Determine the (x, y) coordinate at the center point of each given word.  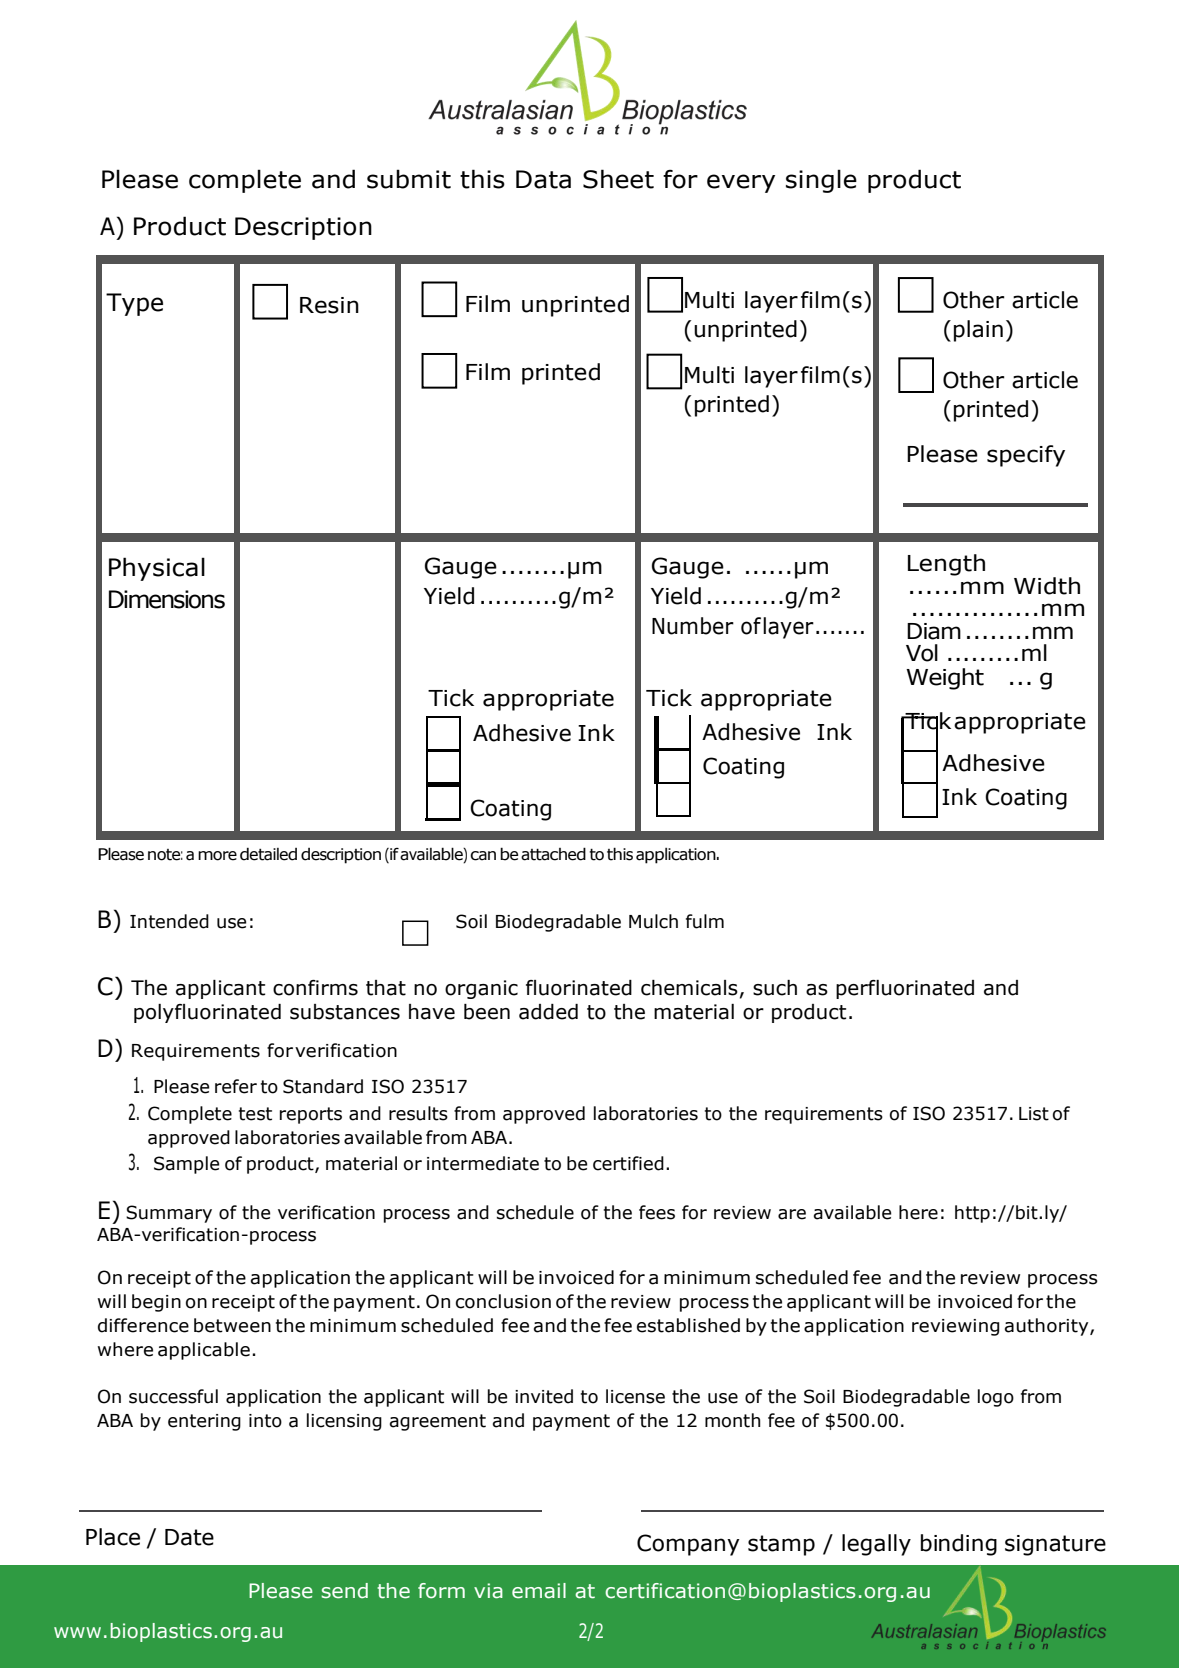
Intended (169, 921)
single (821, 181)
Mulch (653, 921)
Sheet (618, 179)
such (775, 988)
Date (189, 1537)
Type (134, 304)
